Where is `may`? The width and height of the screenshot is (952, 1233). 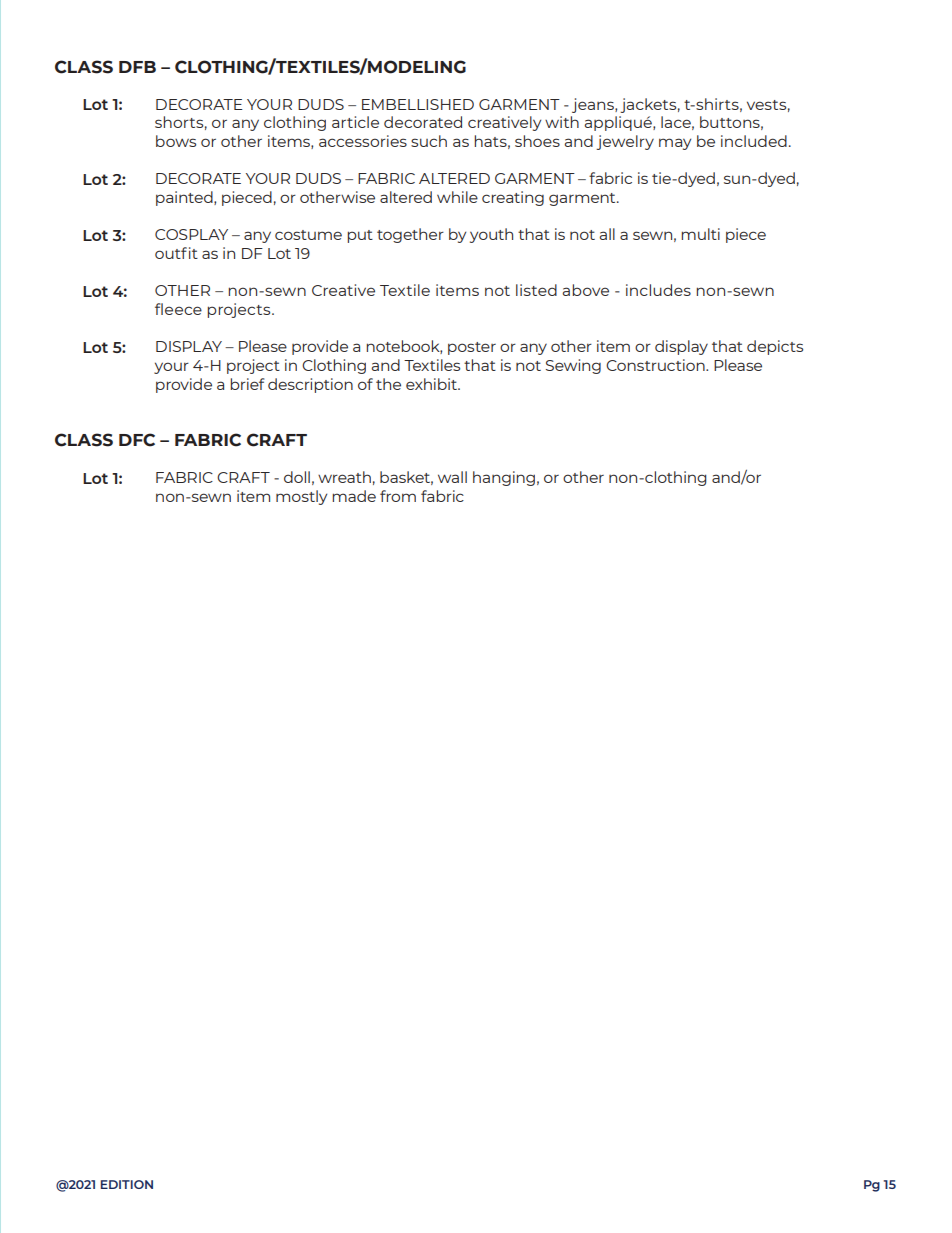 may is located at coordinates (675, 144).
